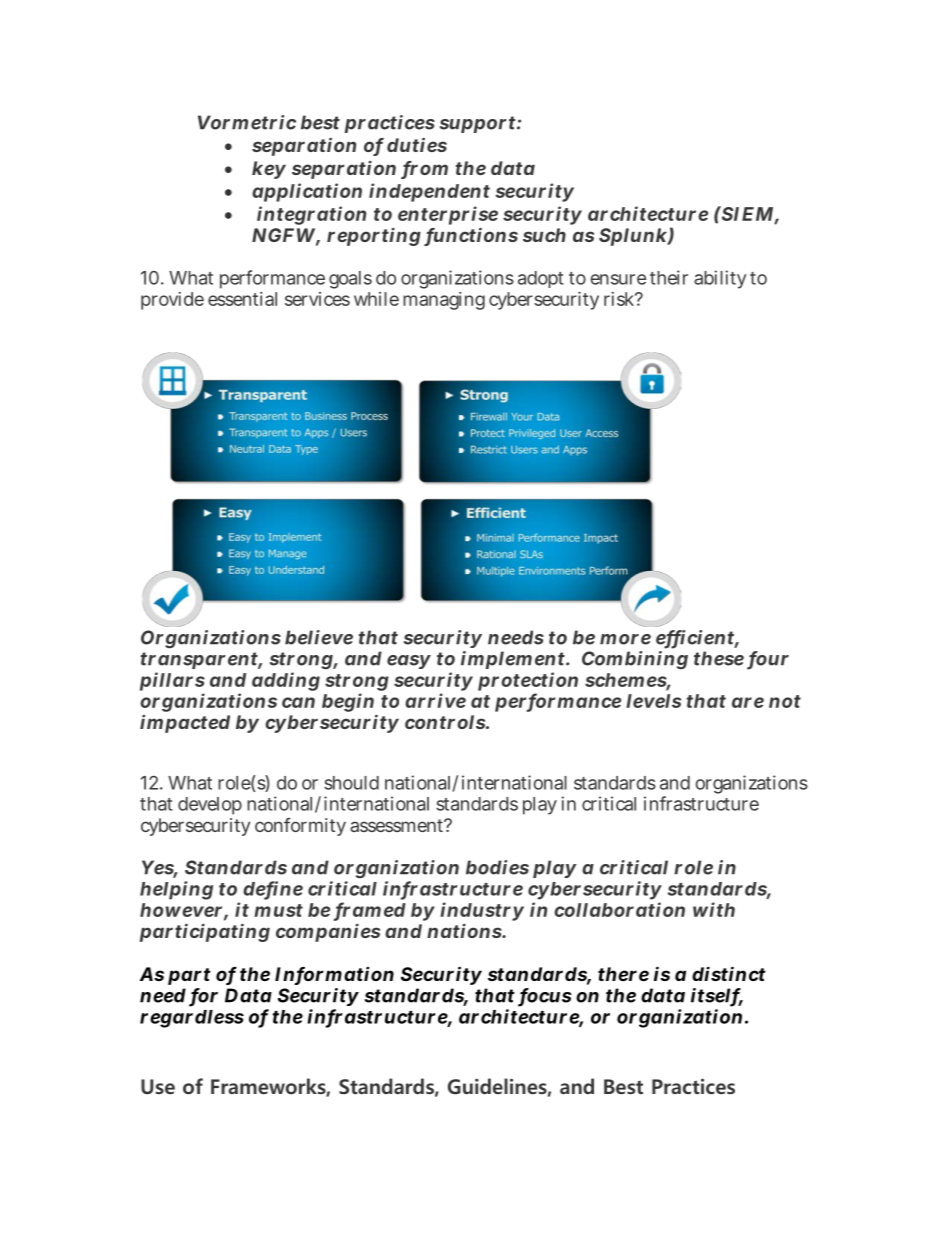 This screenshot has width=952, height=1233. I want to click on these, so click(719, 658).
